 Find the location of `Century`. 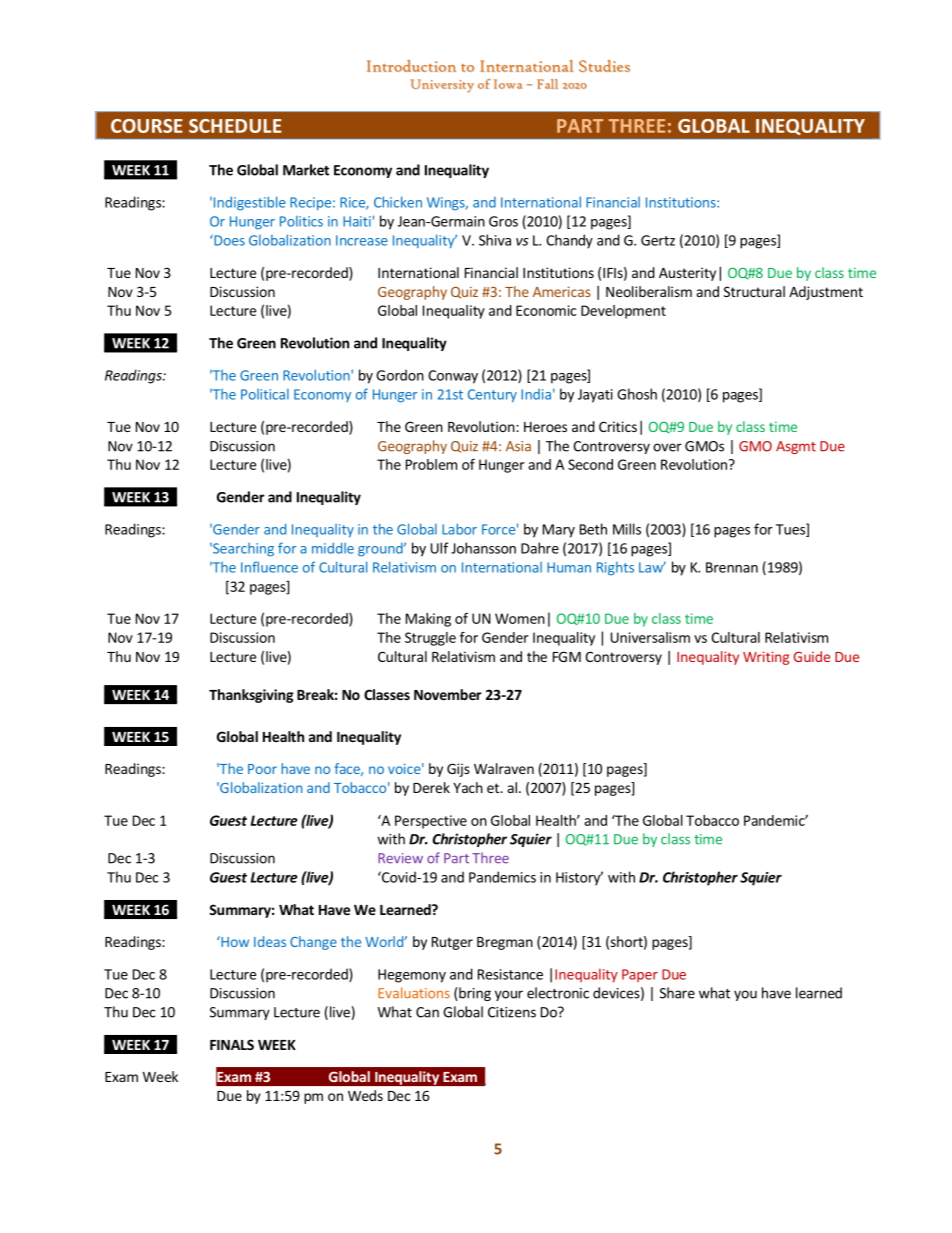

Century is located at coordinates (492, 396).
